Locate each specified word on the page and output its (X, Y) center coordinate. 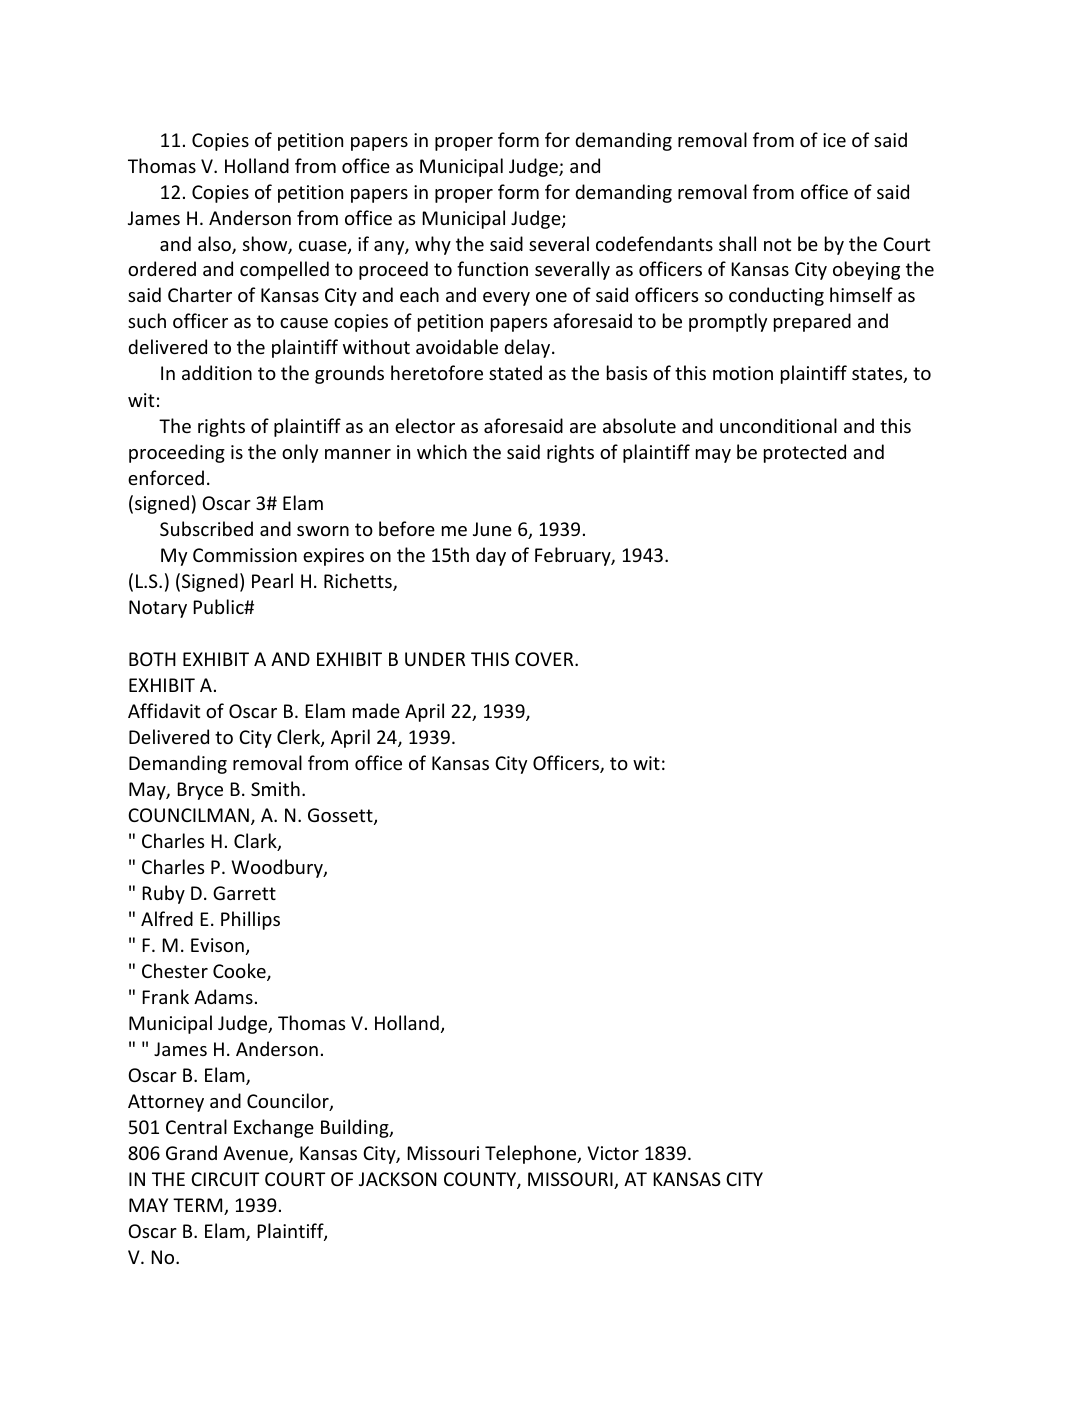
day (491, 556)
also (215, 245)
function (492, 268)
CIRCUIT (225, 1179)
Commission (245, 555)
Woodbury (278, 868)
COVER (545, 659)
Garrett (244, 893)
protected (805, 453)
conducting (776, 296)
